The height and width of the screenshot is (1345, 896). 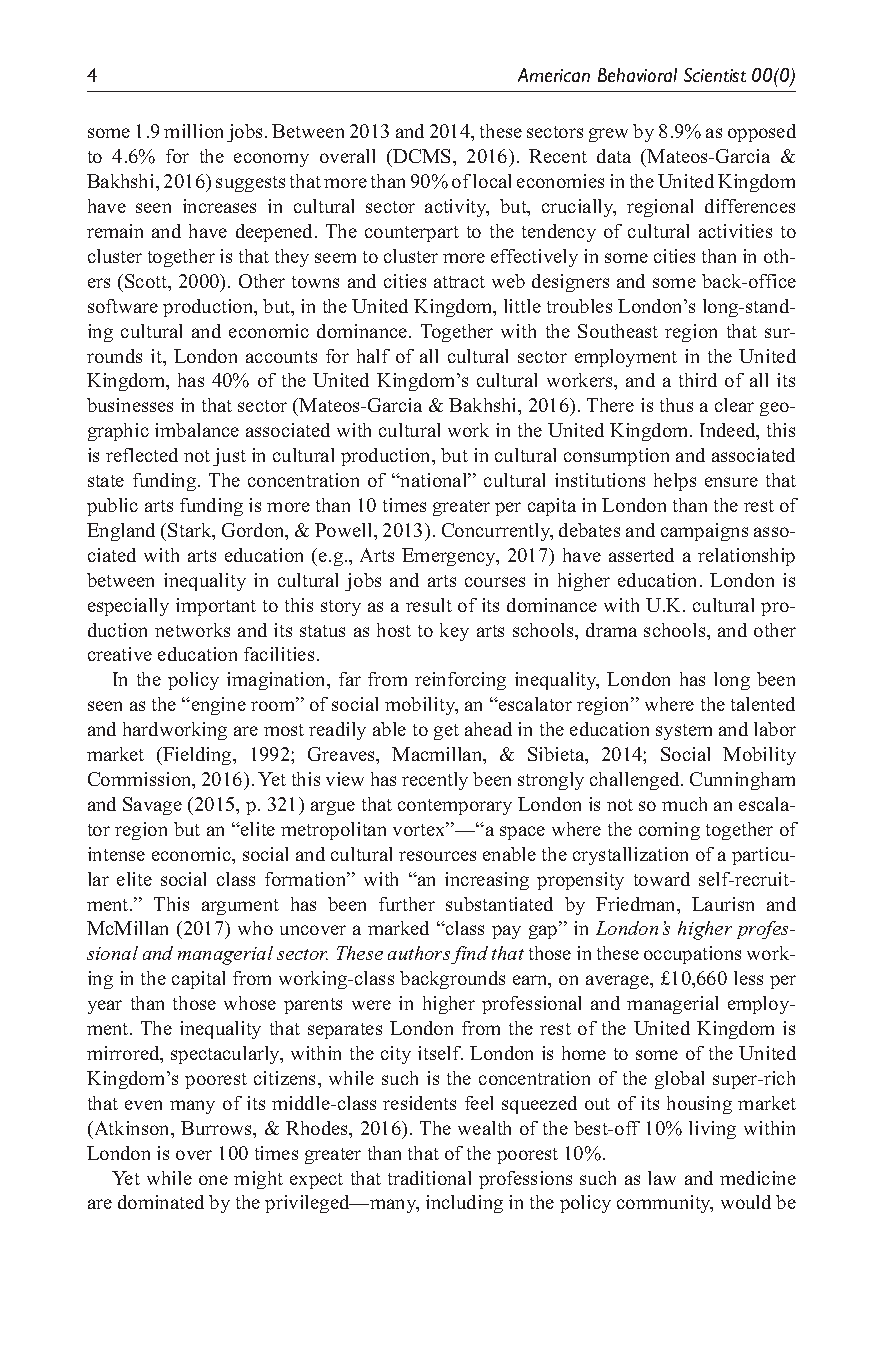 What do you see at coordinates (193, 131) in the screenshot?
I see `million` at bounding box center [193, 131].
